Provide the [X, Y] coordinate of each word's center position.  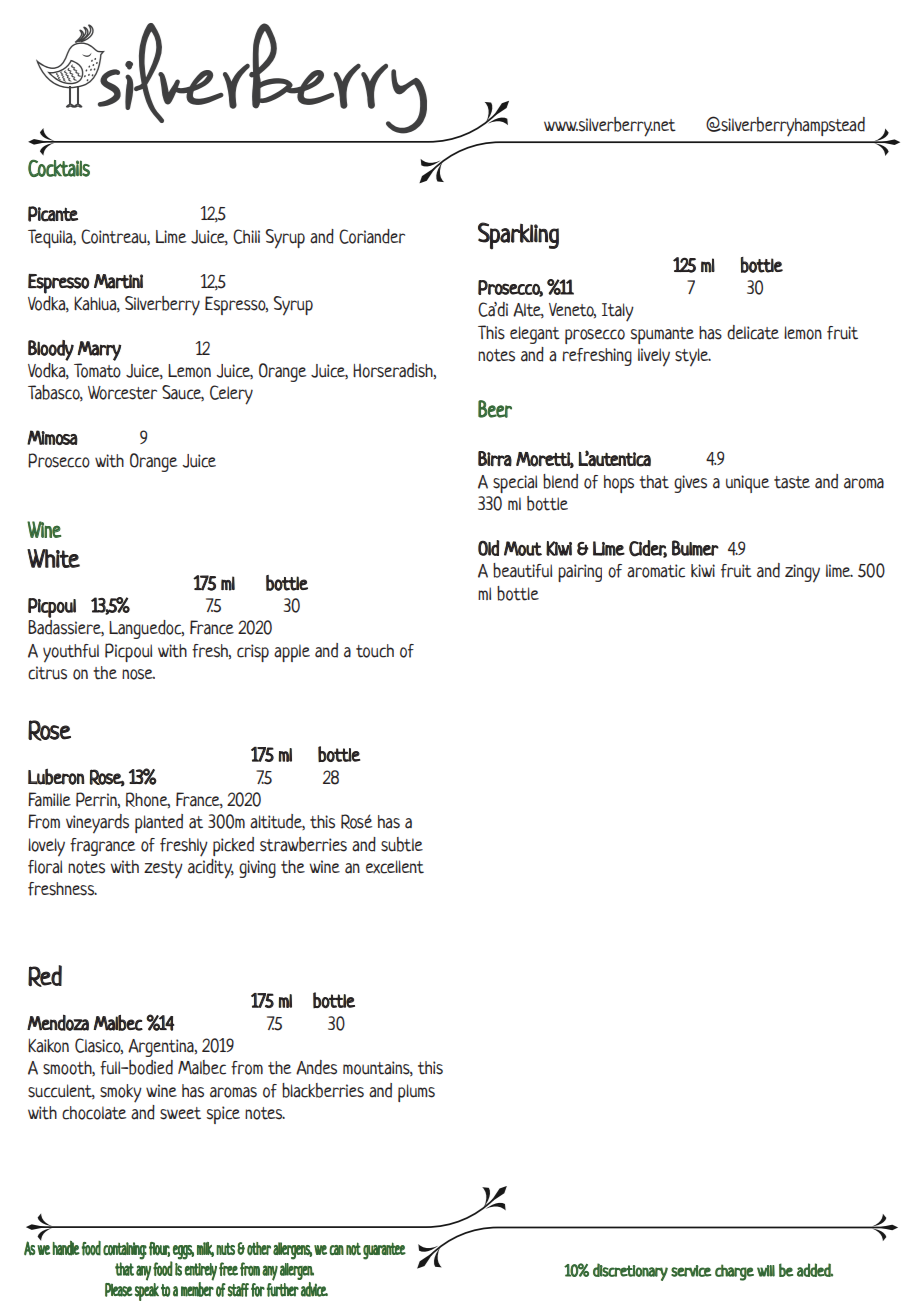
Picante [53, 214]
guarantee [384, 1251]
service [691, 1271]
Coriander [372, 236]
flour [159, 1249]
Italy [618, 312]
